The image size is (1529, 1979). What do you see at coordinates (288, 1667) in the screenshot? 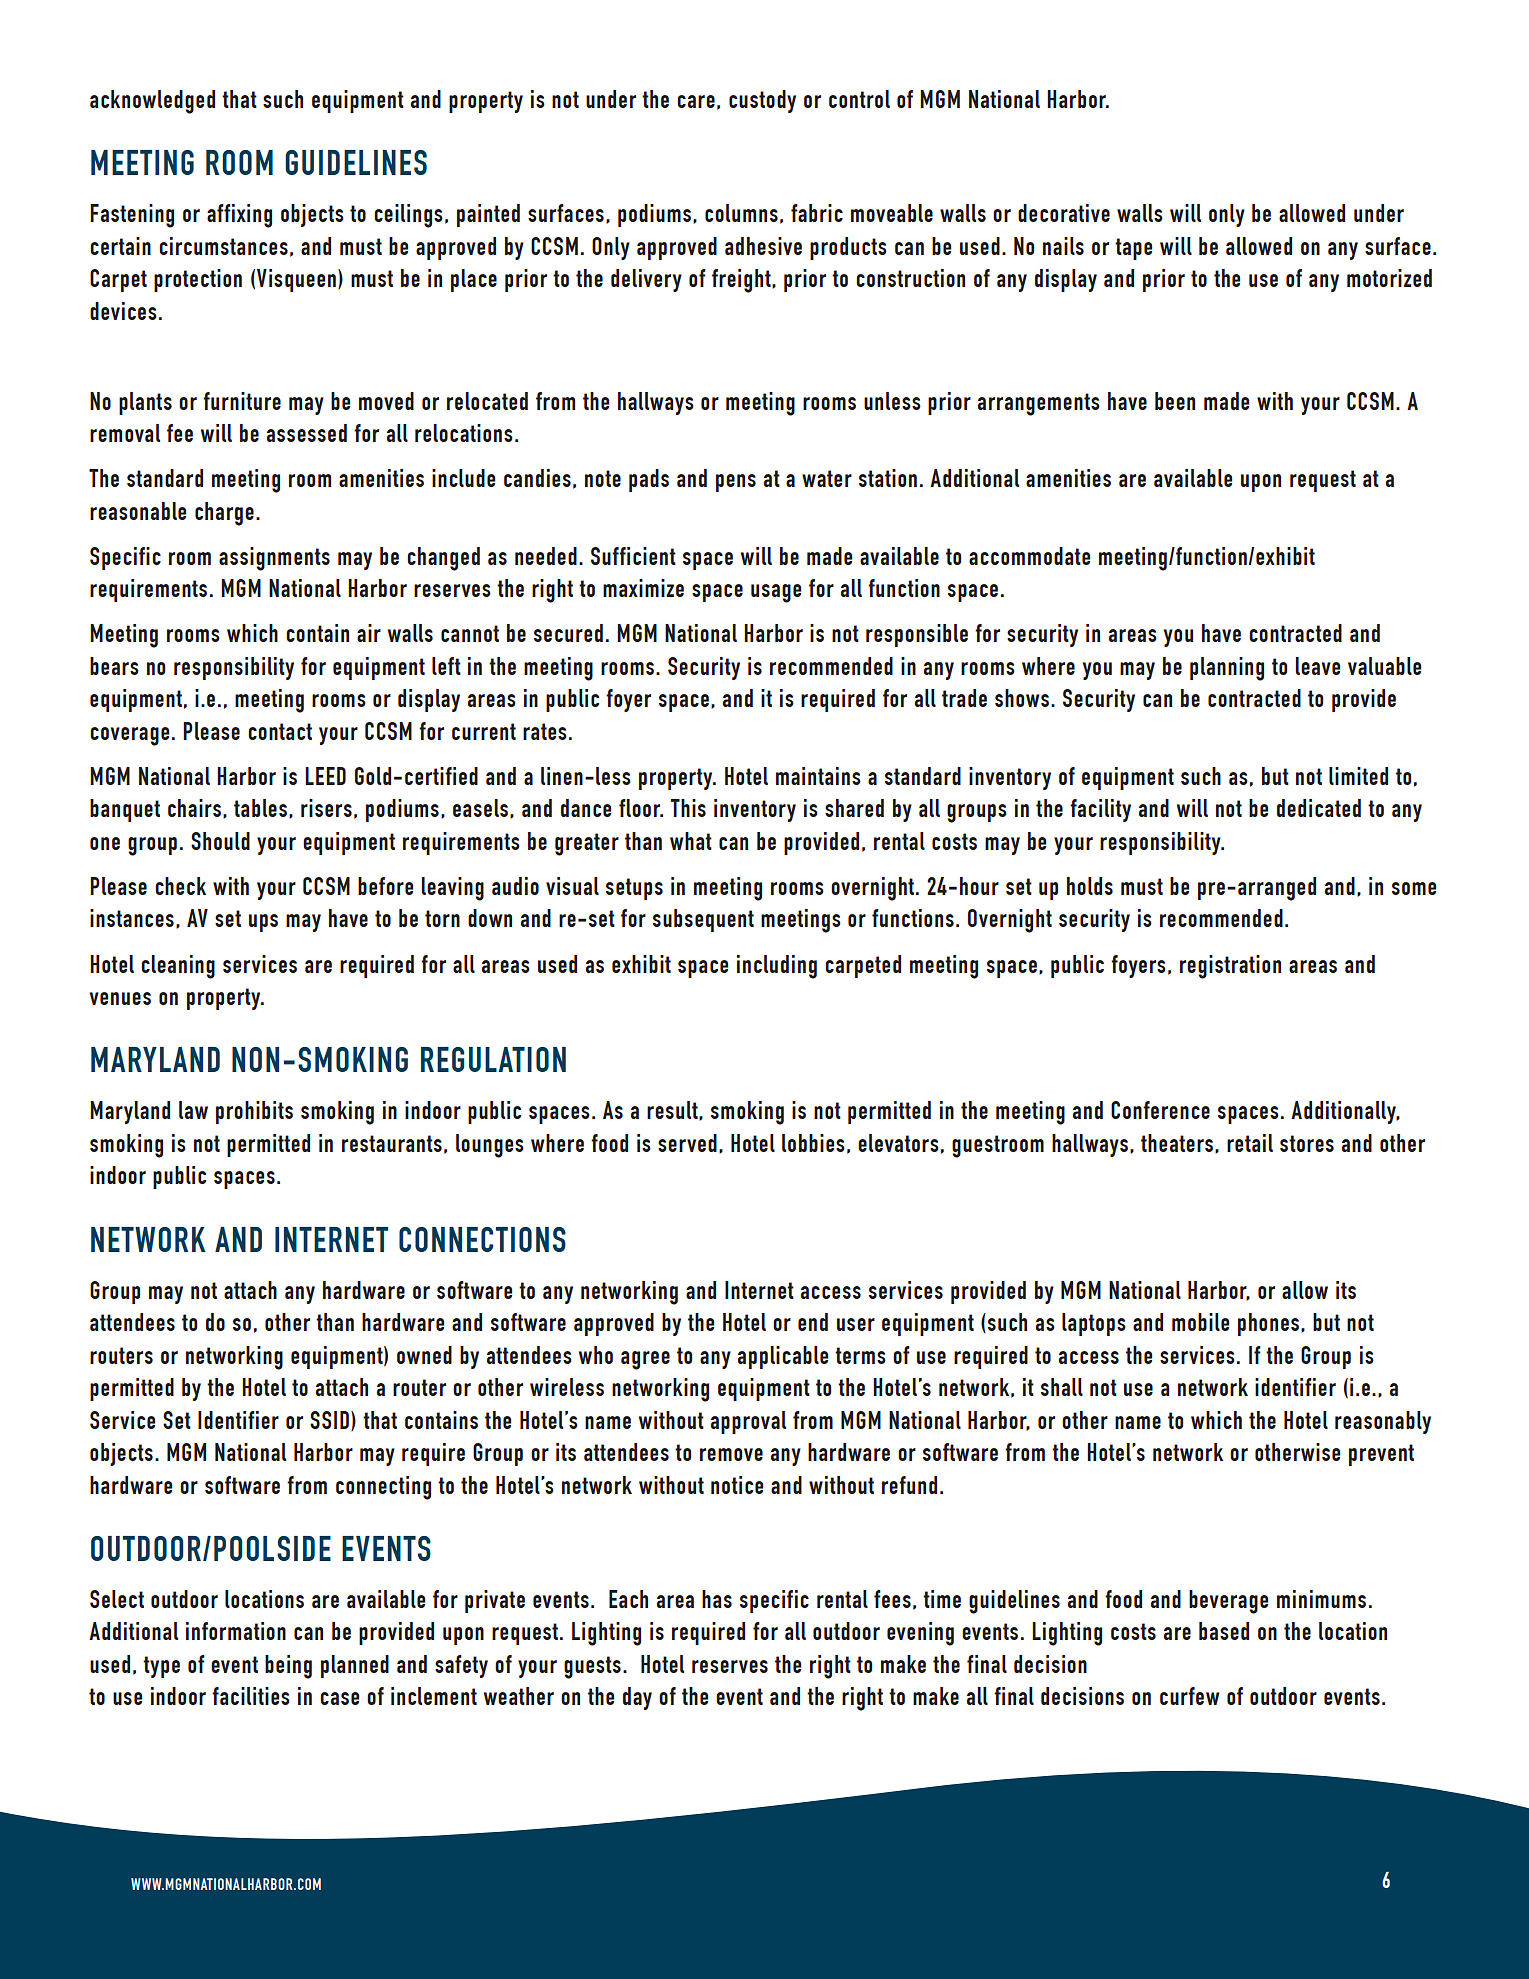
I see `being` at bounding box center [288, 1667].
